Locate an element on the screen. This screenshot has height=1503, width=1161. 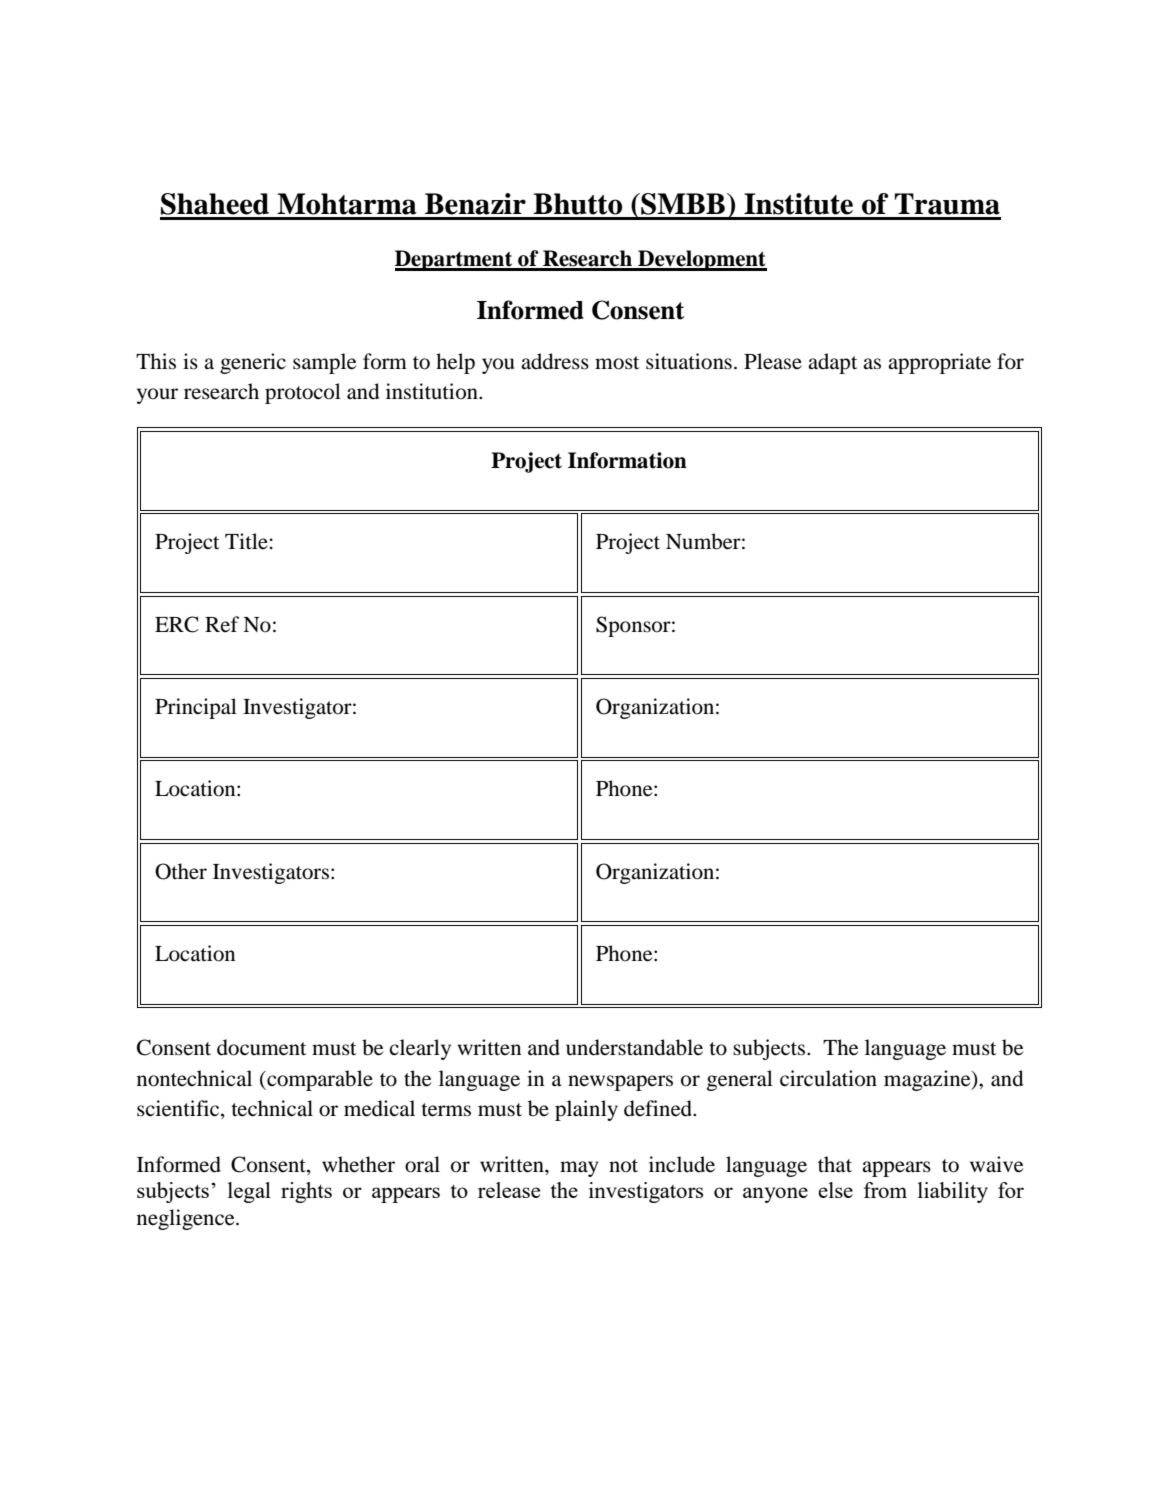
address is located at coordinates (555, 361).
